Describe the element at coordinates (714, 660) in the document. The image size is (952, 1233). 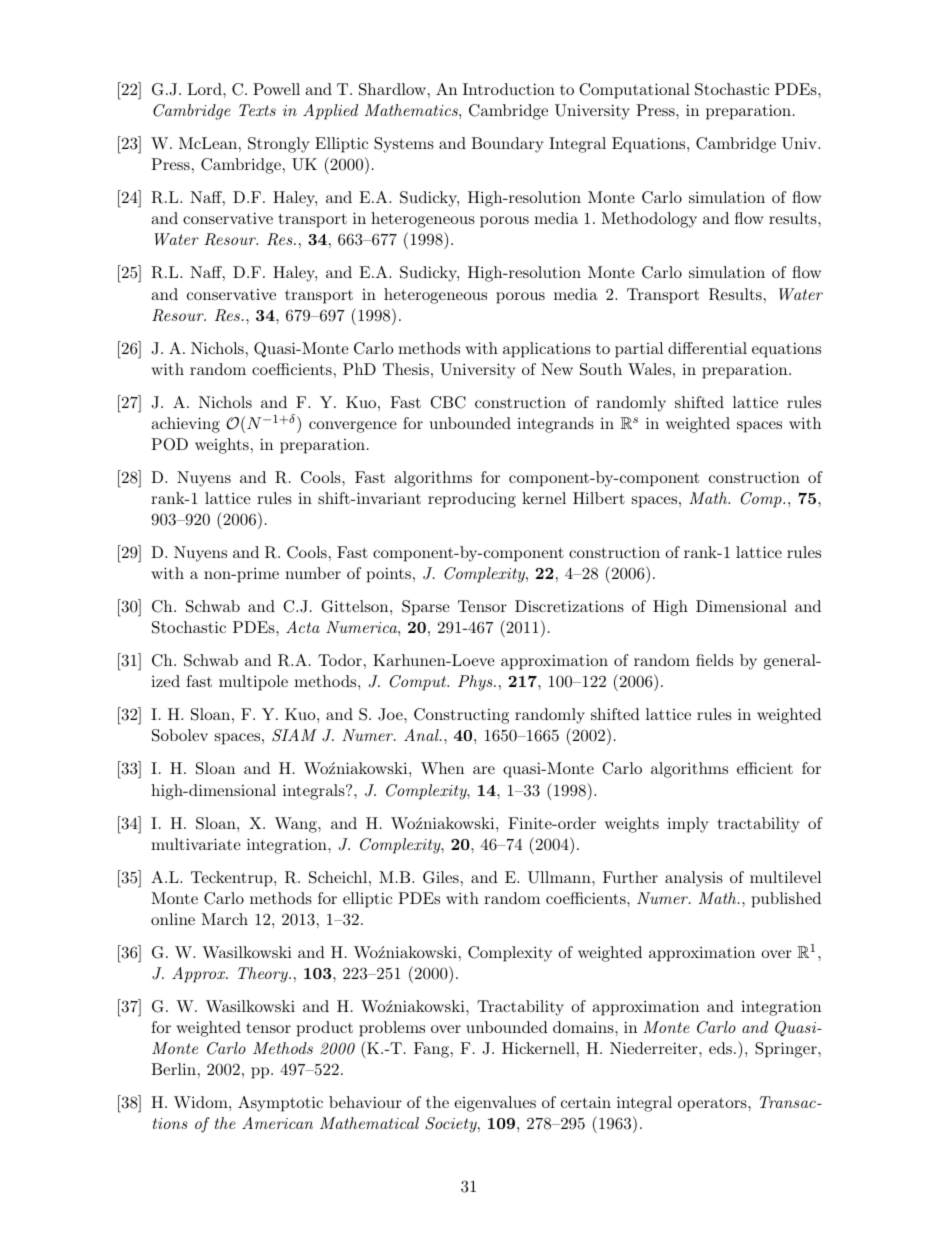
I see `fields` at that location.
